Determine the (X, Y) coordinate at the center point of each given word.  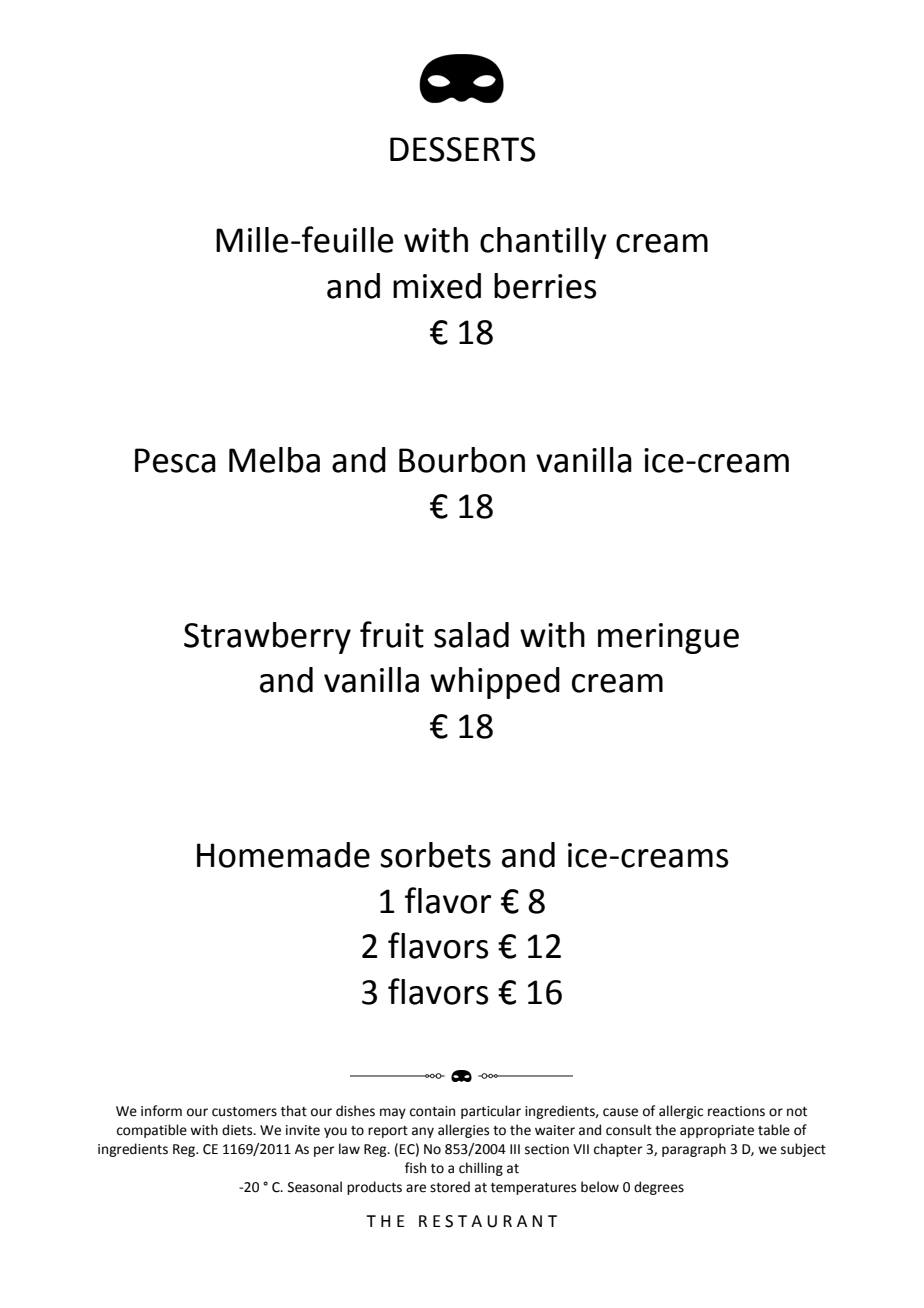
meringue (668, 638)
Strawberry (267, 638)
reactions (736, 1111)
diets (238, 1130)
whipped (495, 683)
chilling (481, 1169)
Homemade (283, 855)
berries (545, 286)
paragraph (694, 1150)
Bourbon (462, 460)
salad (471, 635)
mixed (437, 286)
